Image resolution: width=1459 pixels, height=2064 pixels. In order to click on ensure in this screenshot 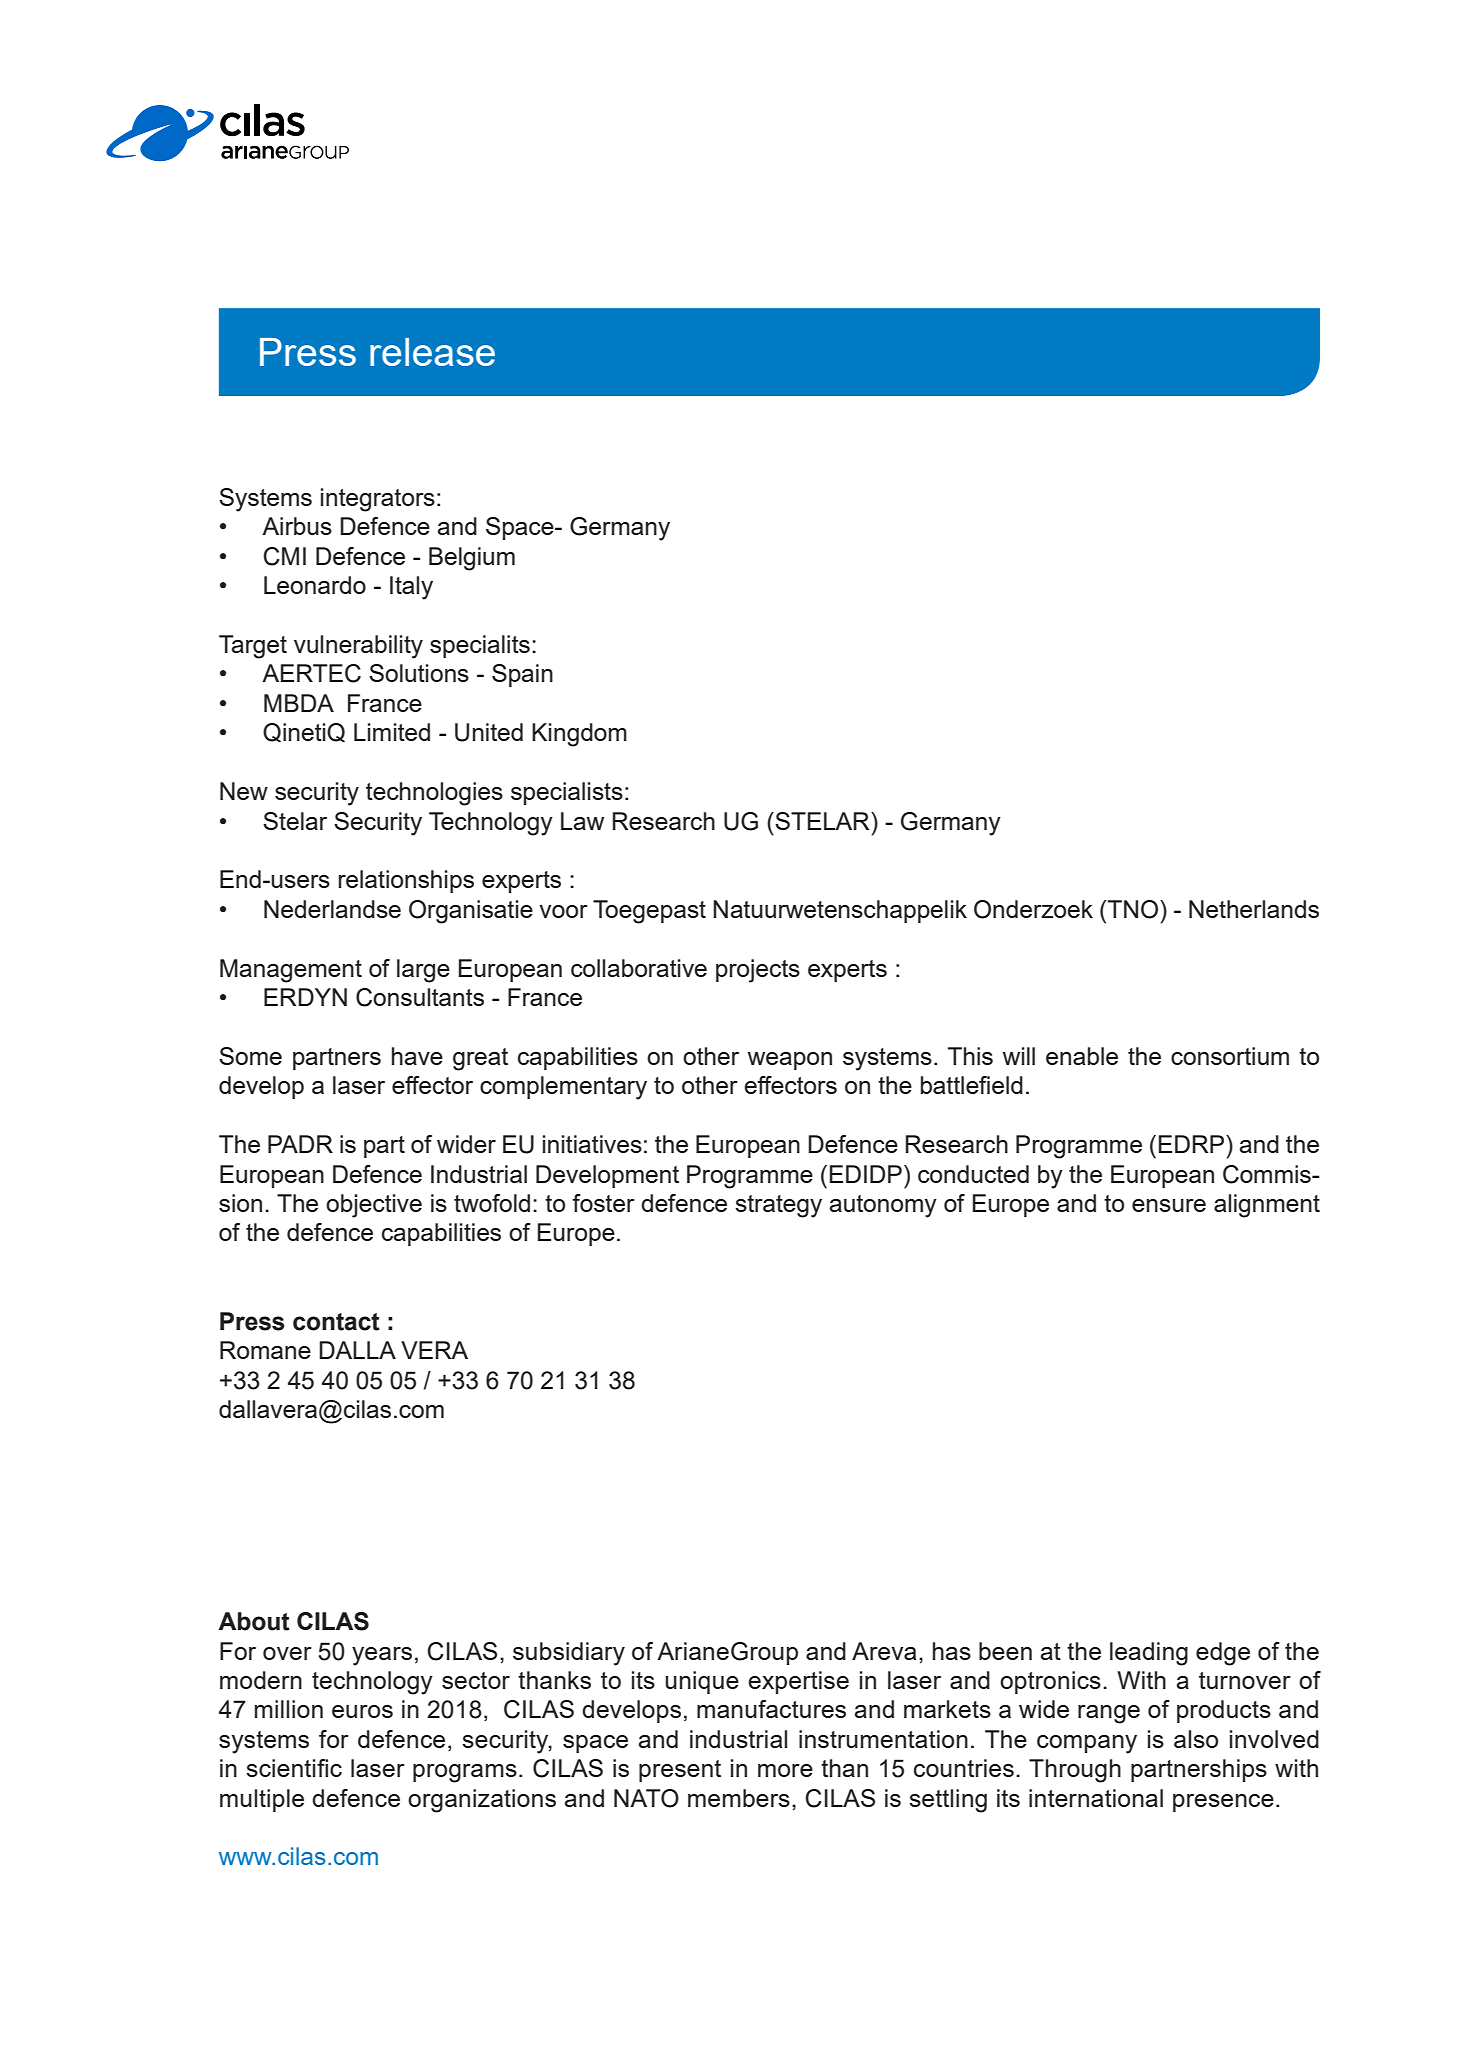, I will do `click(1169, 1205)`.
